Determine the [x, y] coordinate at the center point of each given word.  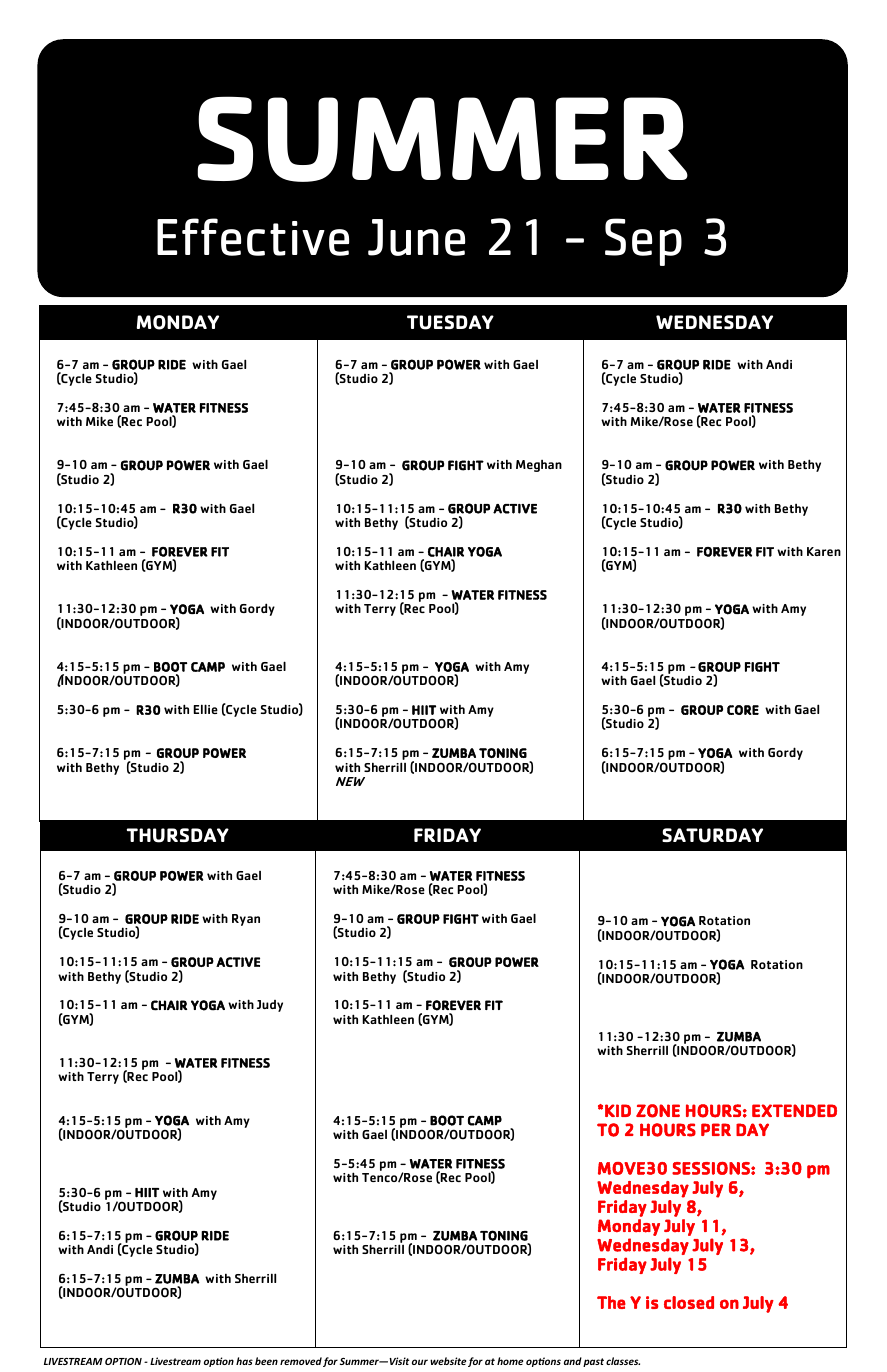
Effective [253, 237]
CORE [743, 710]
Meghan [539, 466]
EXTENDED [794, 1110]
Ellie [205, 709]
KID [618, 1110]
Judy [270, 1006]
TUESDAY [450, 322]
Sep [643, 242]
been [266, 1361]
